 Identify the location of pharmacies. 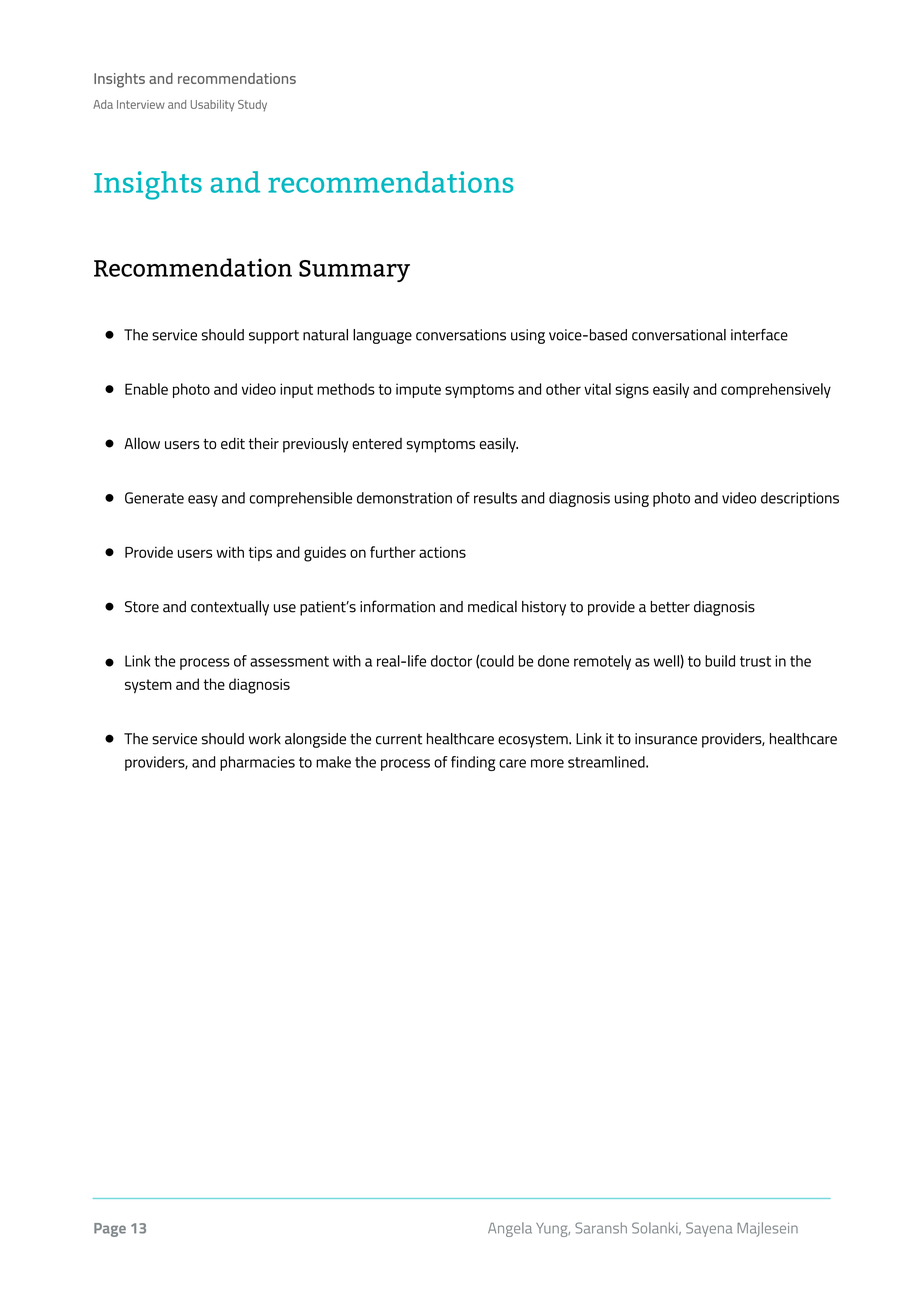
(257, 763).
